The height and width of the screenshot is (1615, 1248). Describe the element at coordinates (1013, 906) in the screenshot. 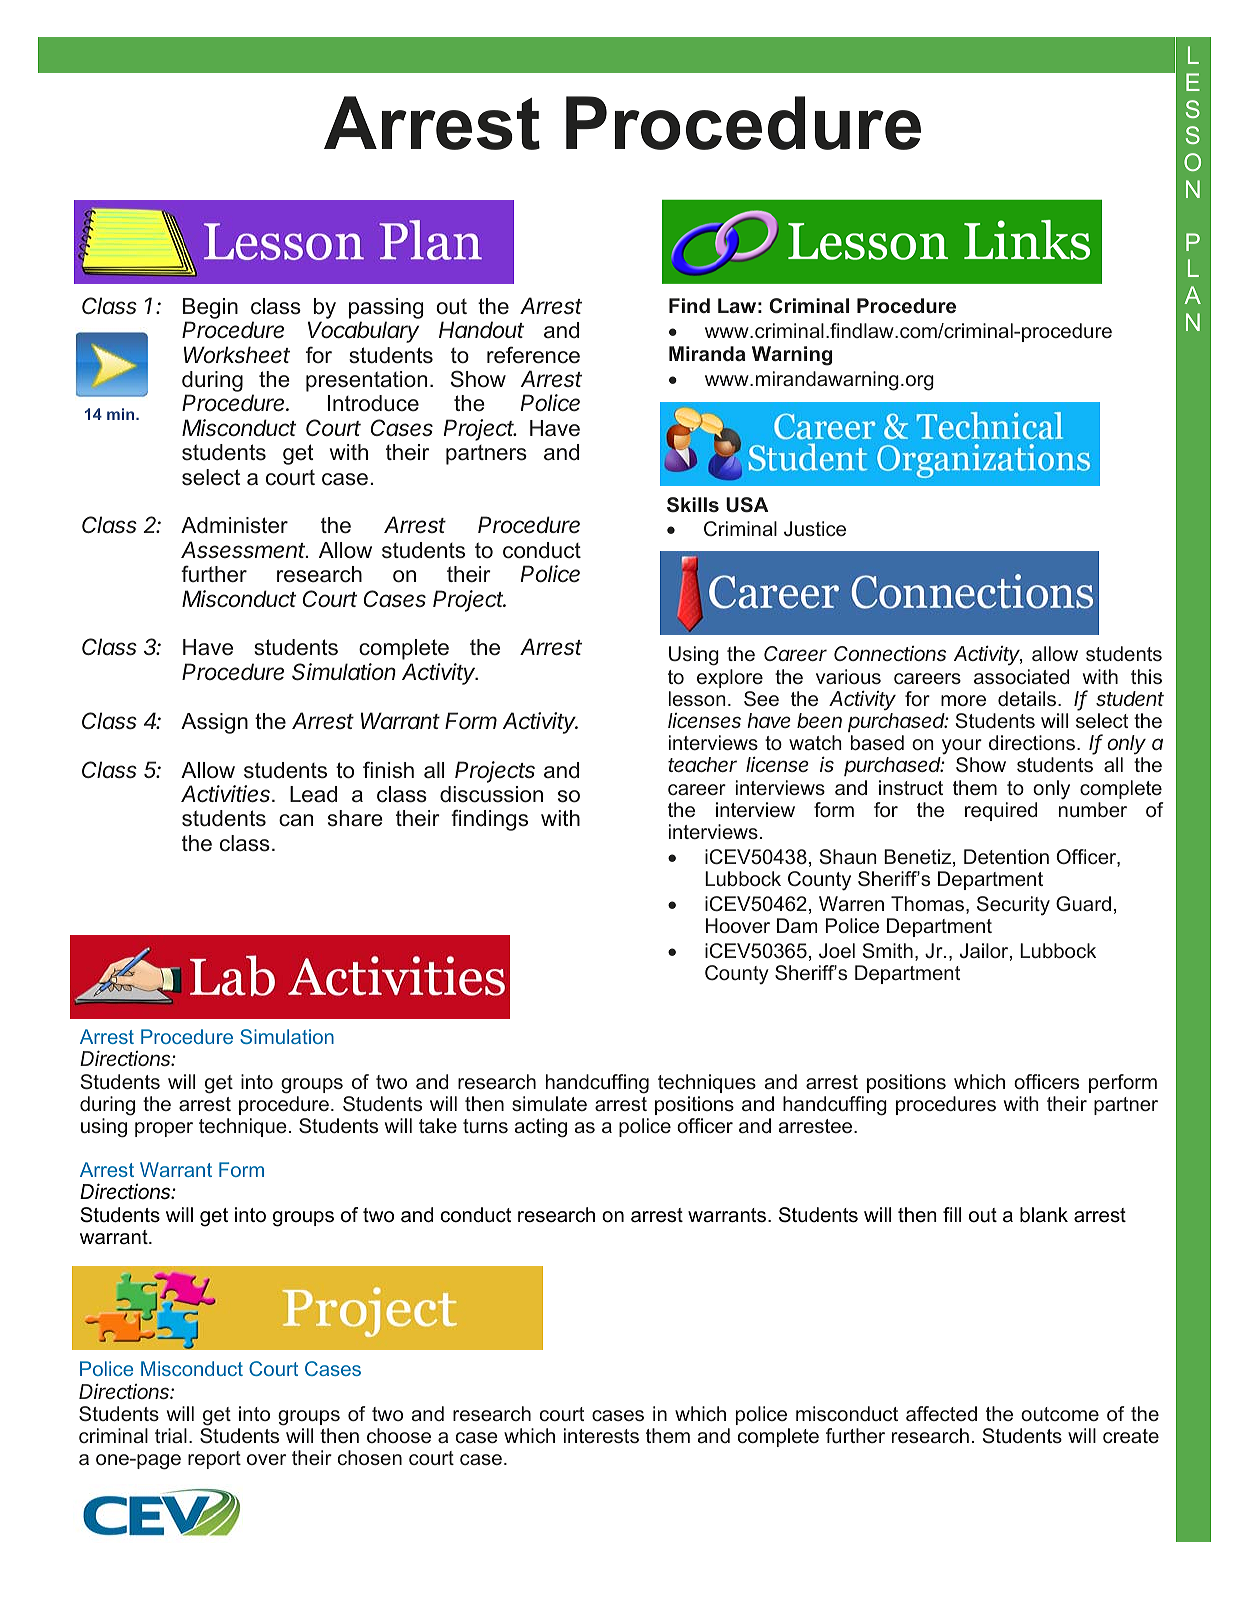

I see `Security` at that location.
